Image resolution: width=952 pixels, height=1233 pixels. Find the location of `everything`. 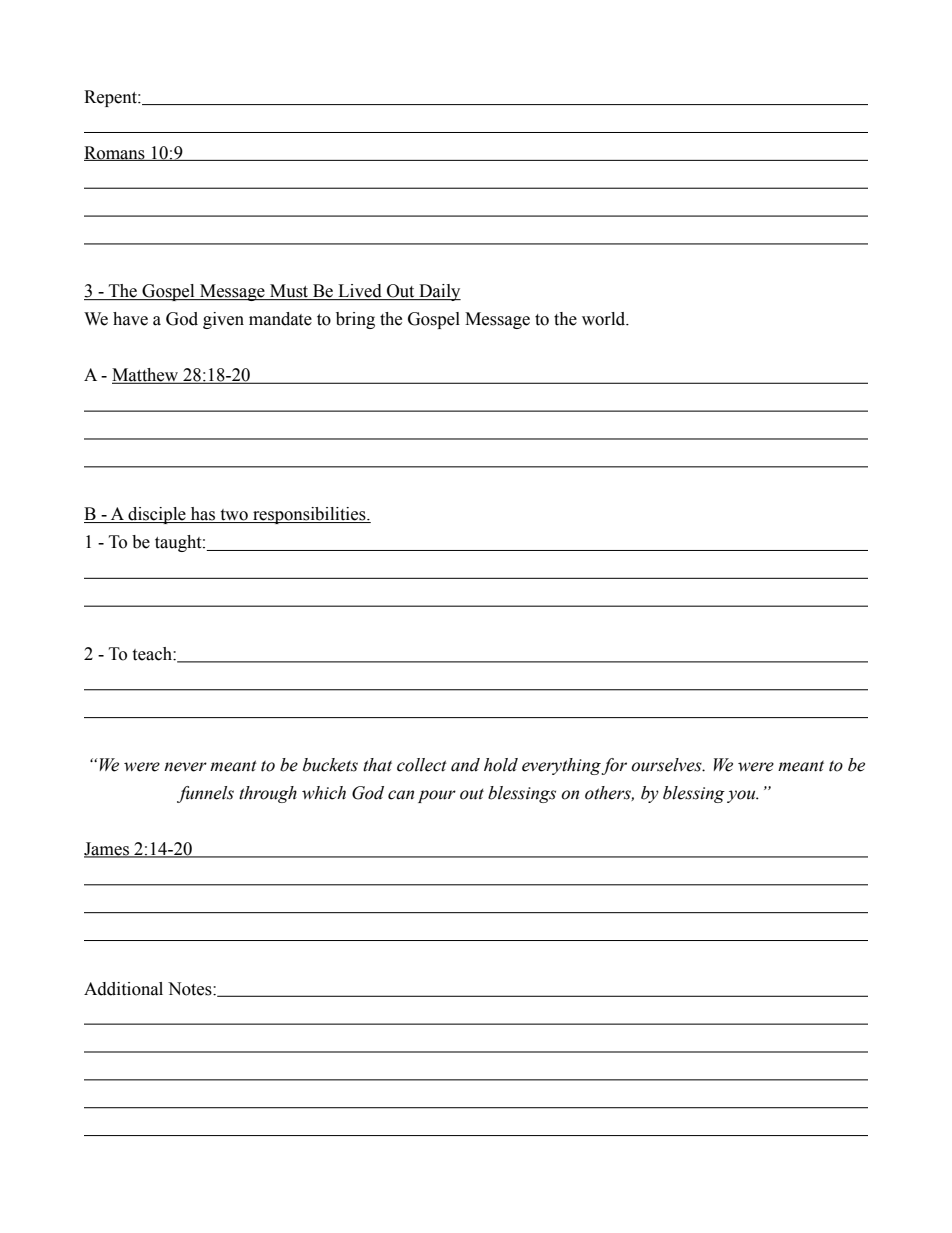

everything is located at coordinates (562, 766).
